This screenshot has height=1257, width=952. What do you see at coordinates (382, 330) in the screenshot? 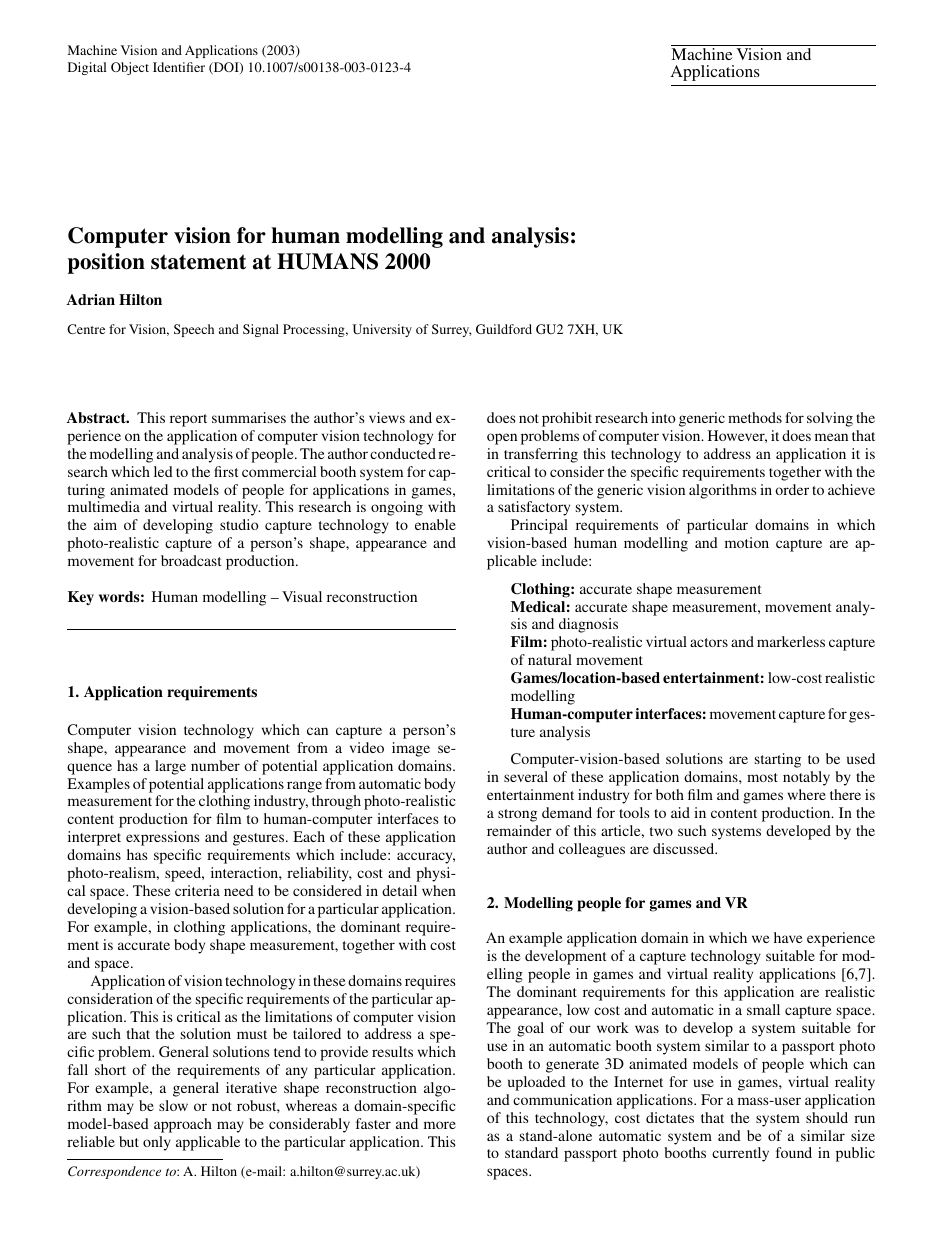
I see `University` at bounding box center [382, 330].
